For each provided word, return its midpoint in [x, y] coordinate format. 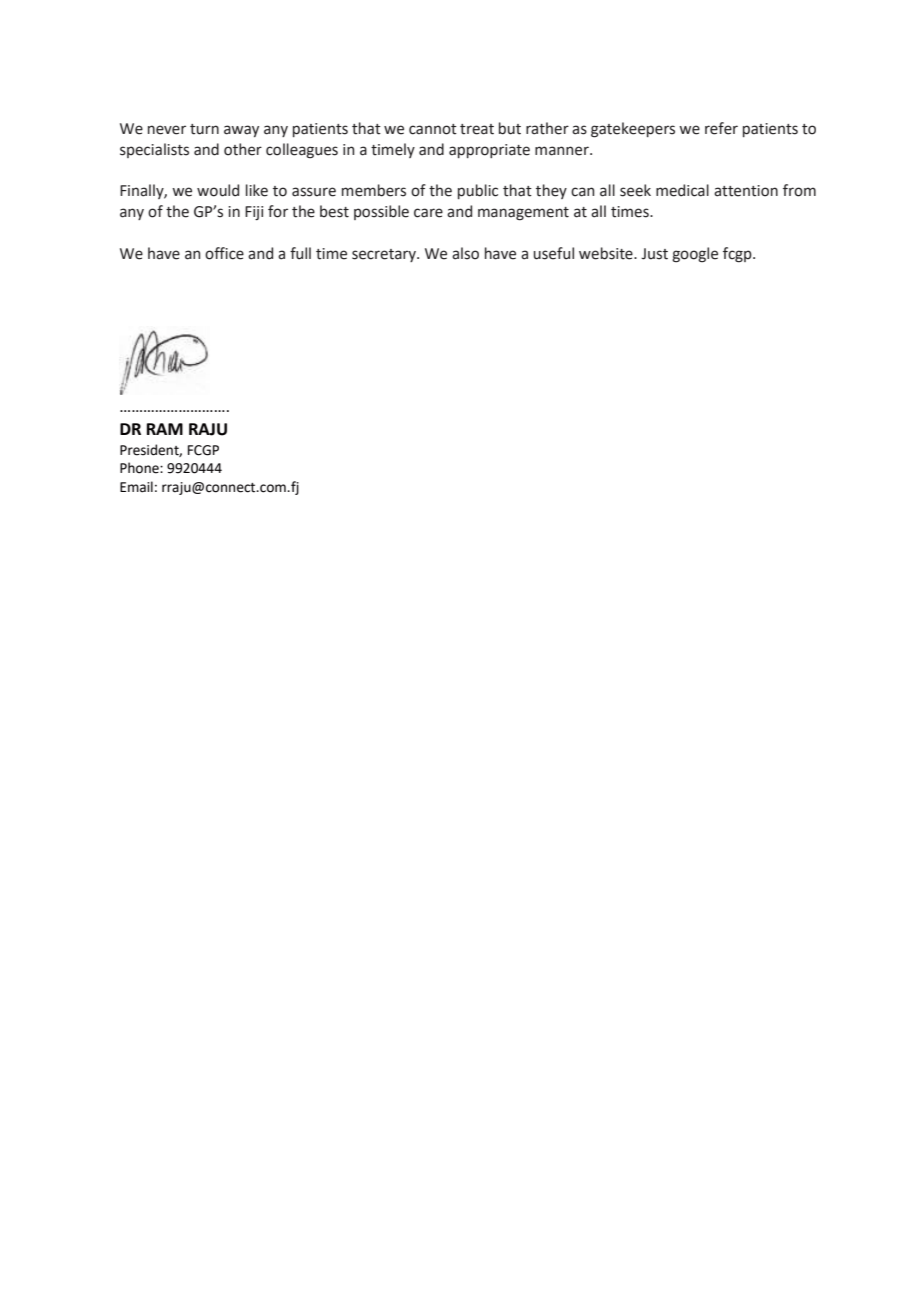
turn [204, 129]
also [465, 253]
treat [477, 129]
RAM [165, 429]
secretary [385, 255]
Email [136, 487]
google [695, 255]
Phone [140, 468]
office [224, 253]
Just [654, 254]
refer [721, 128]
